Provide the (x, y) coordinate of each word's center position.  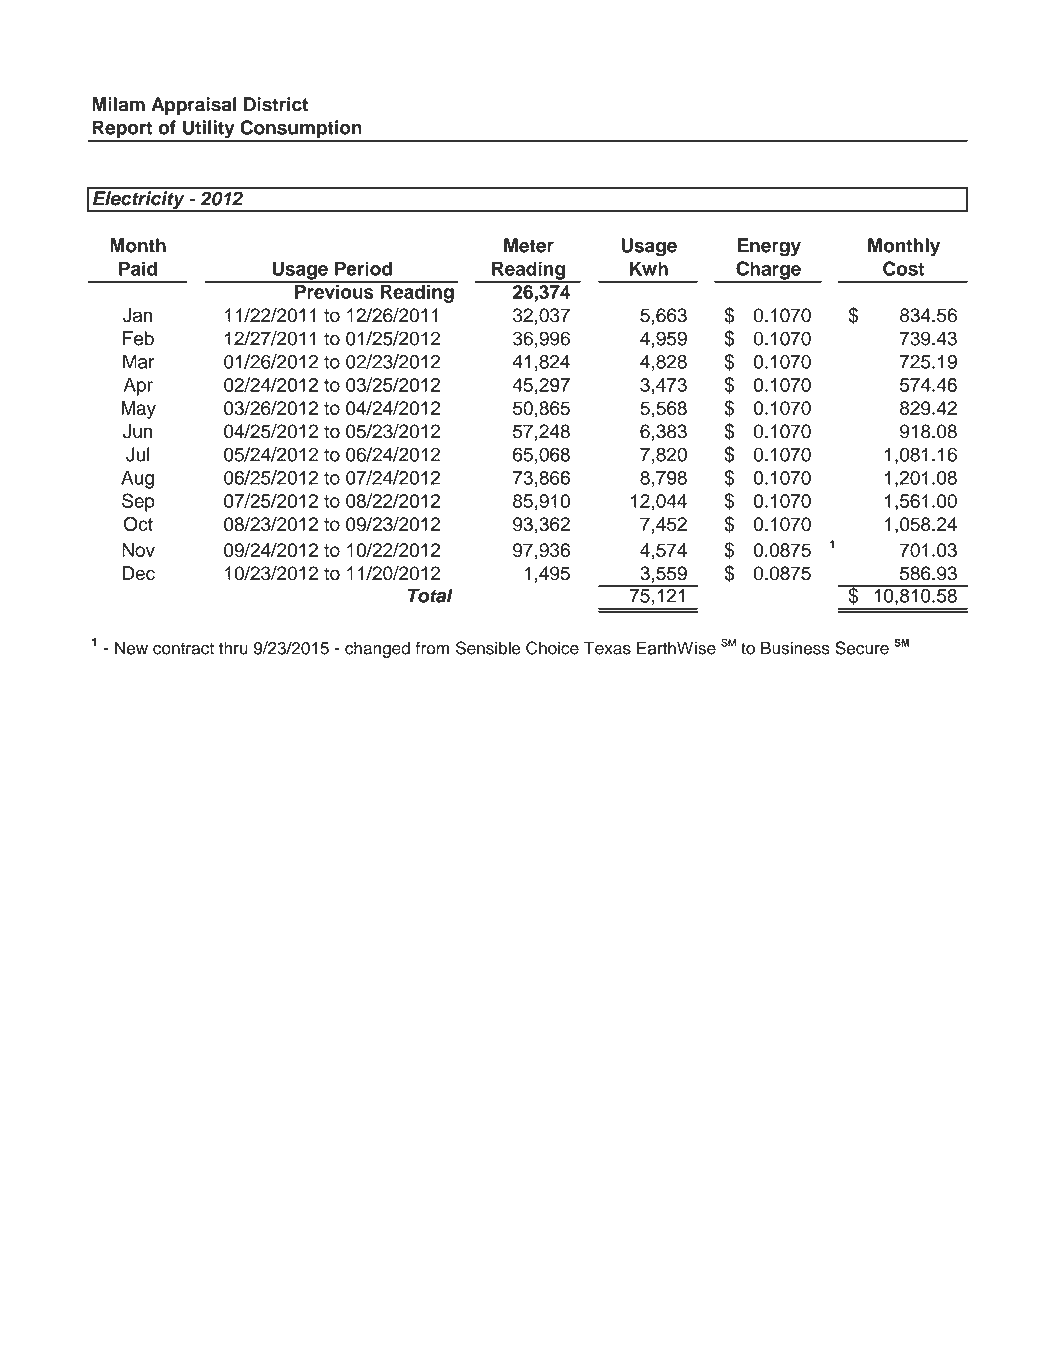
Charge (768, 271)
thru (233, 648)
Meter (529, 245)
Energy (769, 247)
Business (795, 648)
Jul (137, 454)
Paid (138, 268)
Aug (137, 479)
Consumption (301, 130)
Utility (208, 130)
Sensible (488, 648)
